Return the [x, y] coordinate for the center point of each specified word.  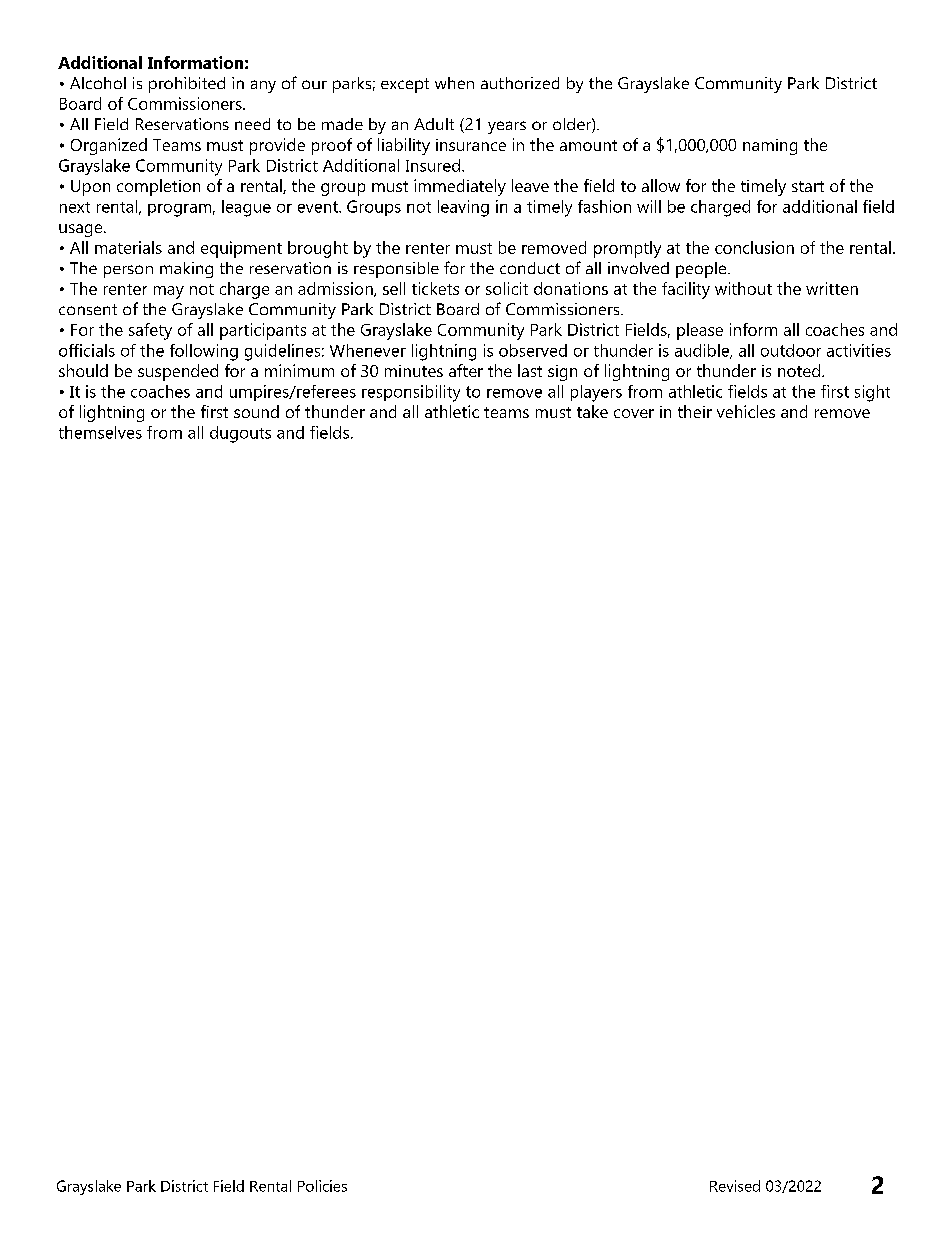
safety [150, 331]
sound [256, 411]
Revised [735, 1186]
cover [634, 413]
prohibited [187, 85]
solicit [507, 288]
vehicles [746, 411]
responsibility [411, 393]
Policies [322, 1186]
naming [770, 147]
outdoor [791, 350]
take [592, 411]
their [695, 411]
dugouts [240, 434]
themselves [100, 432]
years [507, 127]
